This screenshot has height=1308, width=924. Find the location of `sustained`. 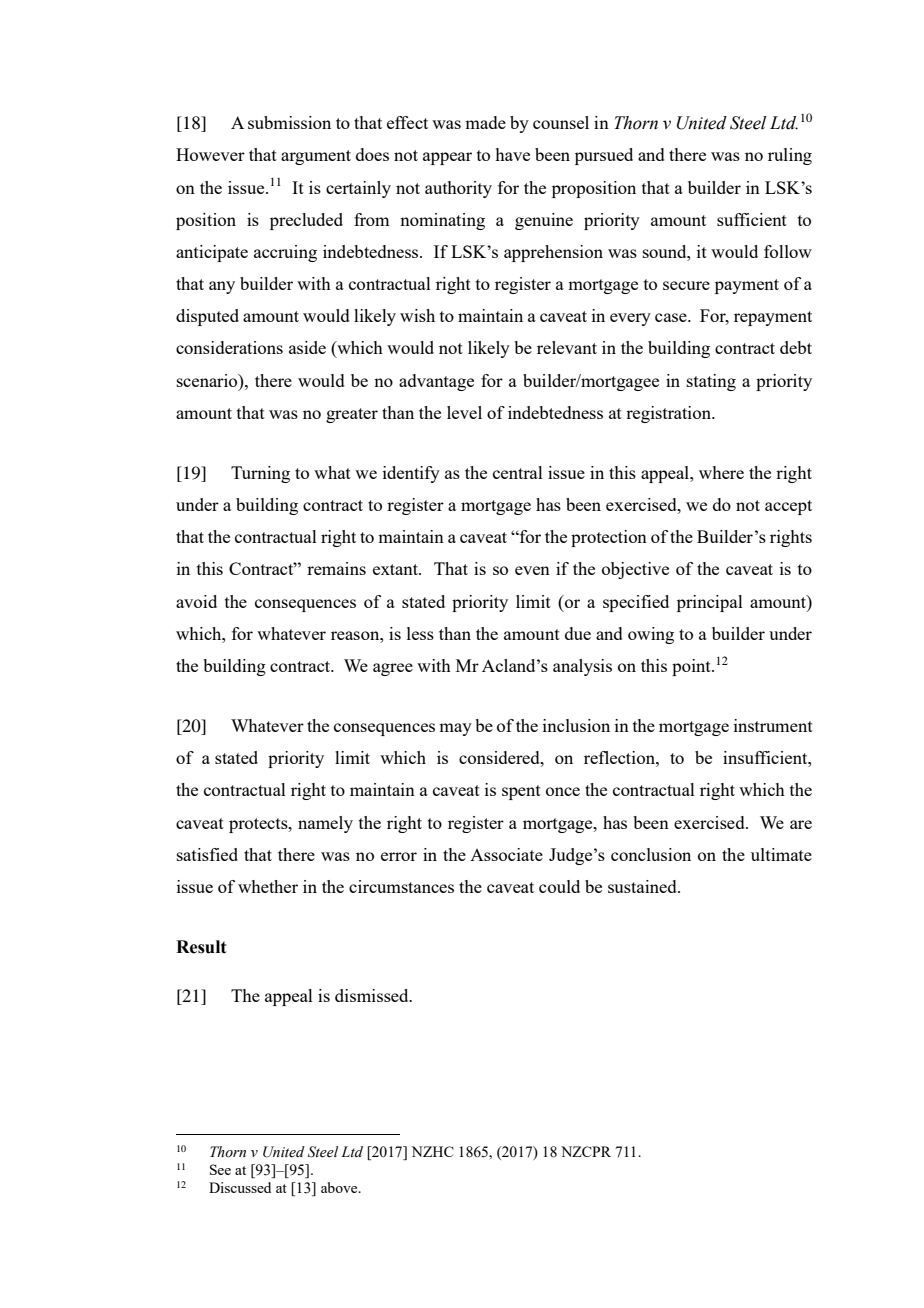

sustained is located at coordinates (643, 886).
